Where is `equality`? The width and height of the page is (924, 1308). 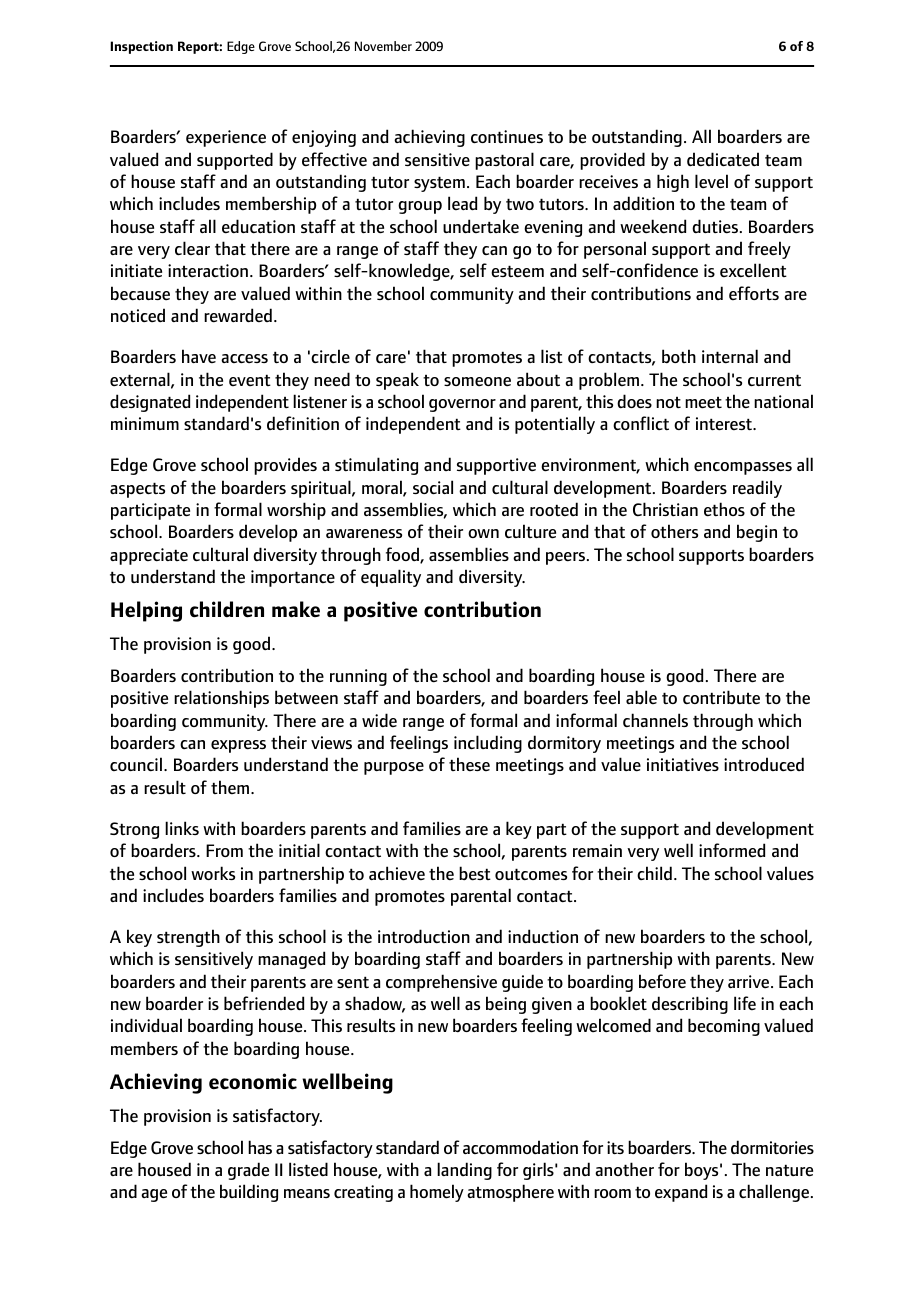
equality is located at coordinates (391, 578).
